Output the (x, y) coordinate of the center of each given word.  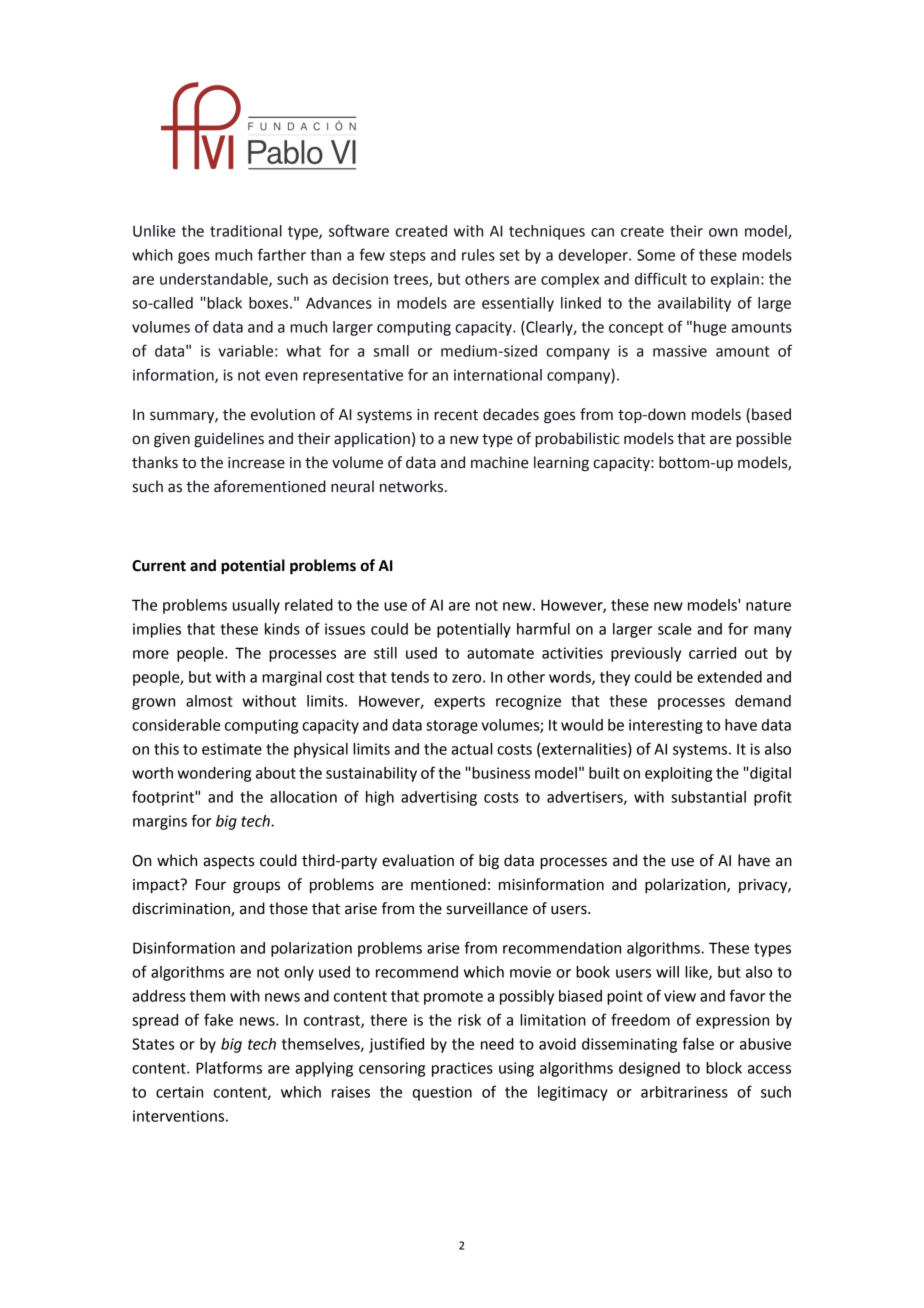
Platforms (229, 1067)
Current (159, 566)
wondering (214, 774)
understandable (215, 280)
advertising (439, 798)
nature (768, 605)
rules (478, 255)
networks (411, 486)
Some (656, 255)
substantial (708, 797)
